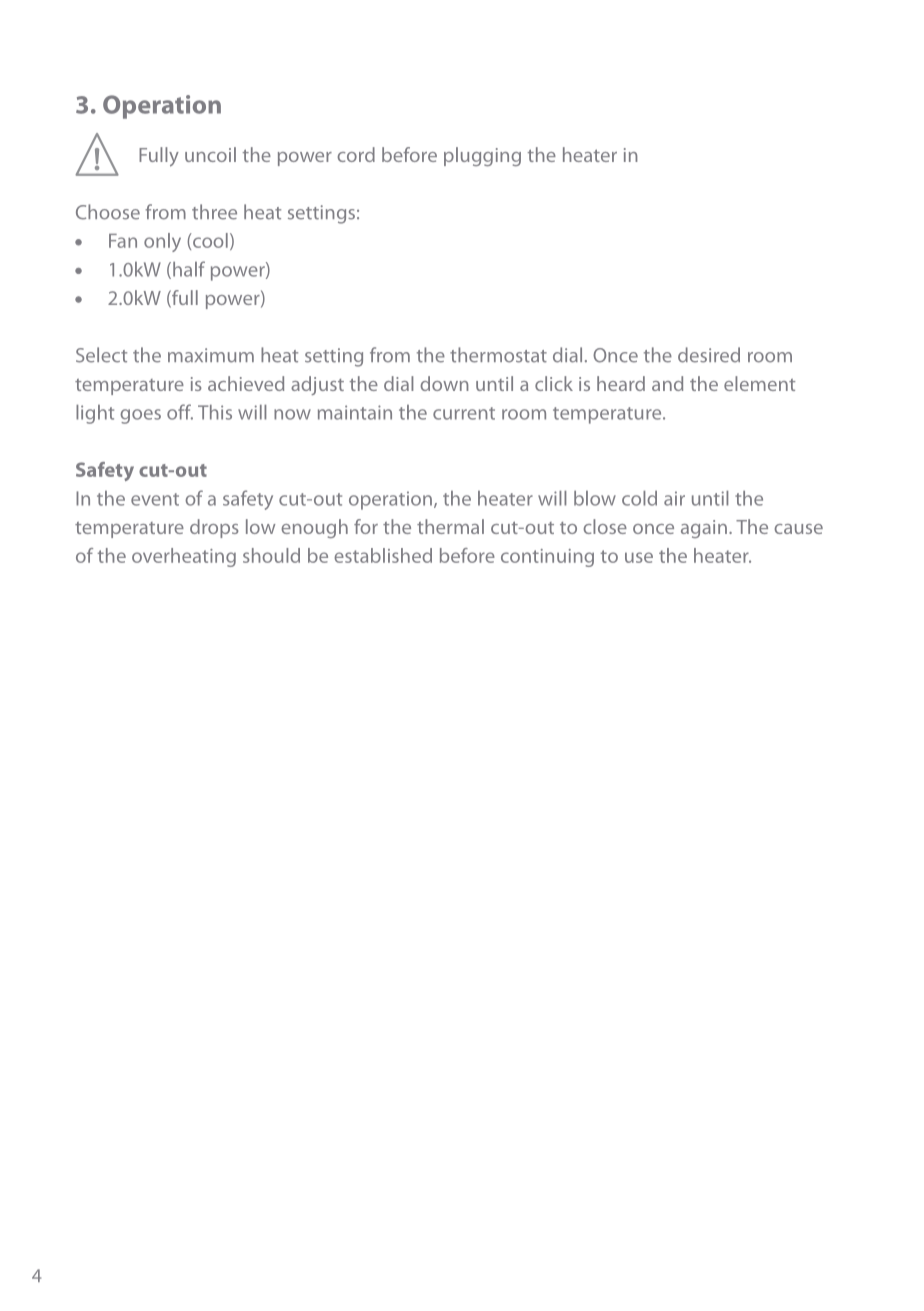  I want to click on goes, so click(140, 416).
